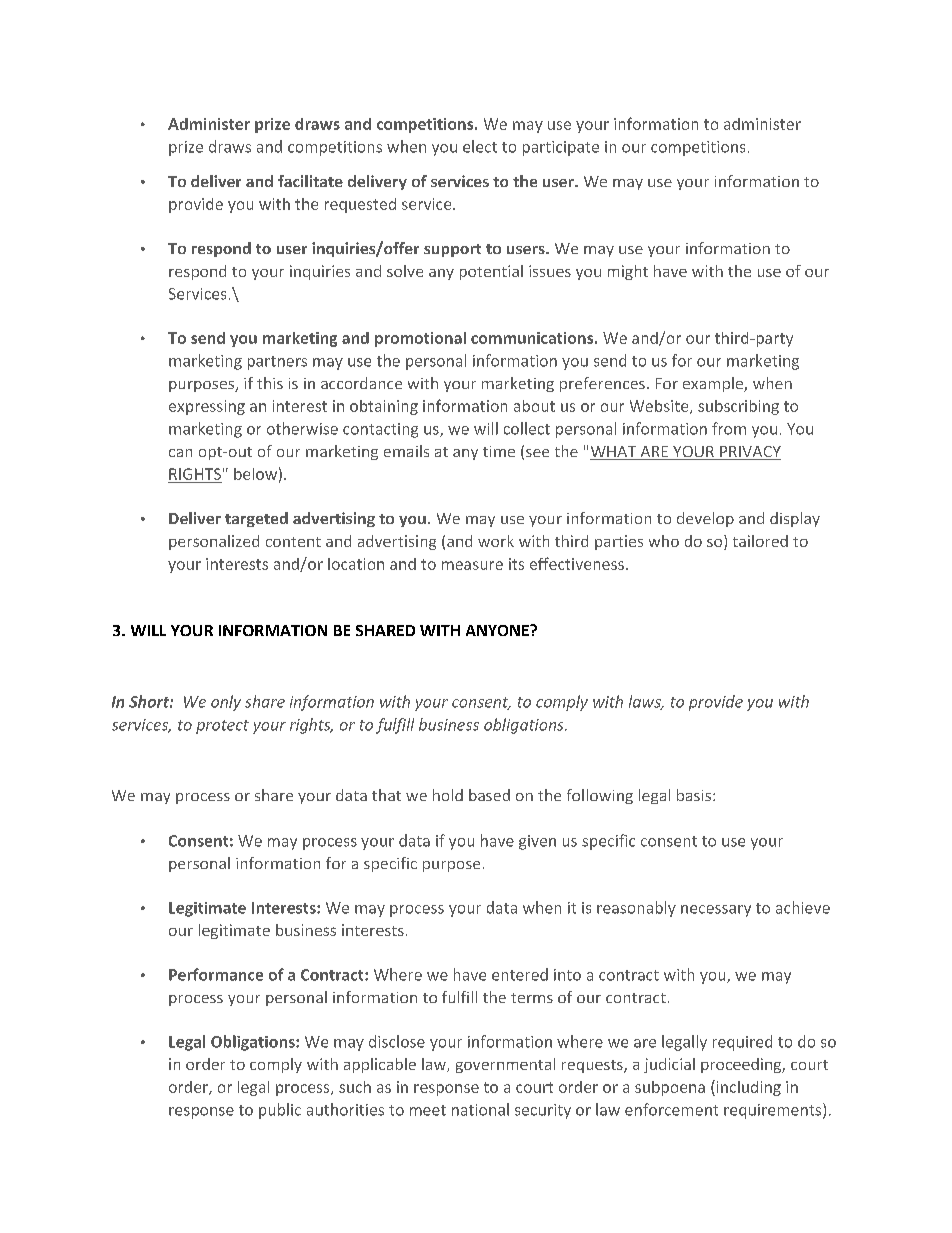  Describe the element at coordinates (310, 181) in the screenshot. I see `facilitate` at that location.
